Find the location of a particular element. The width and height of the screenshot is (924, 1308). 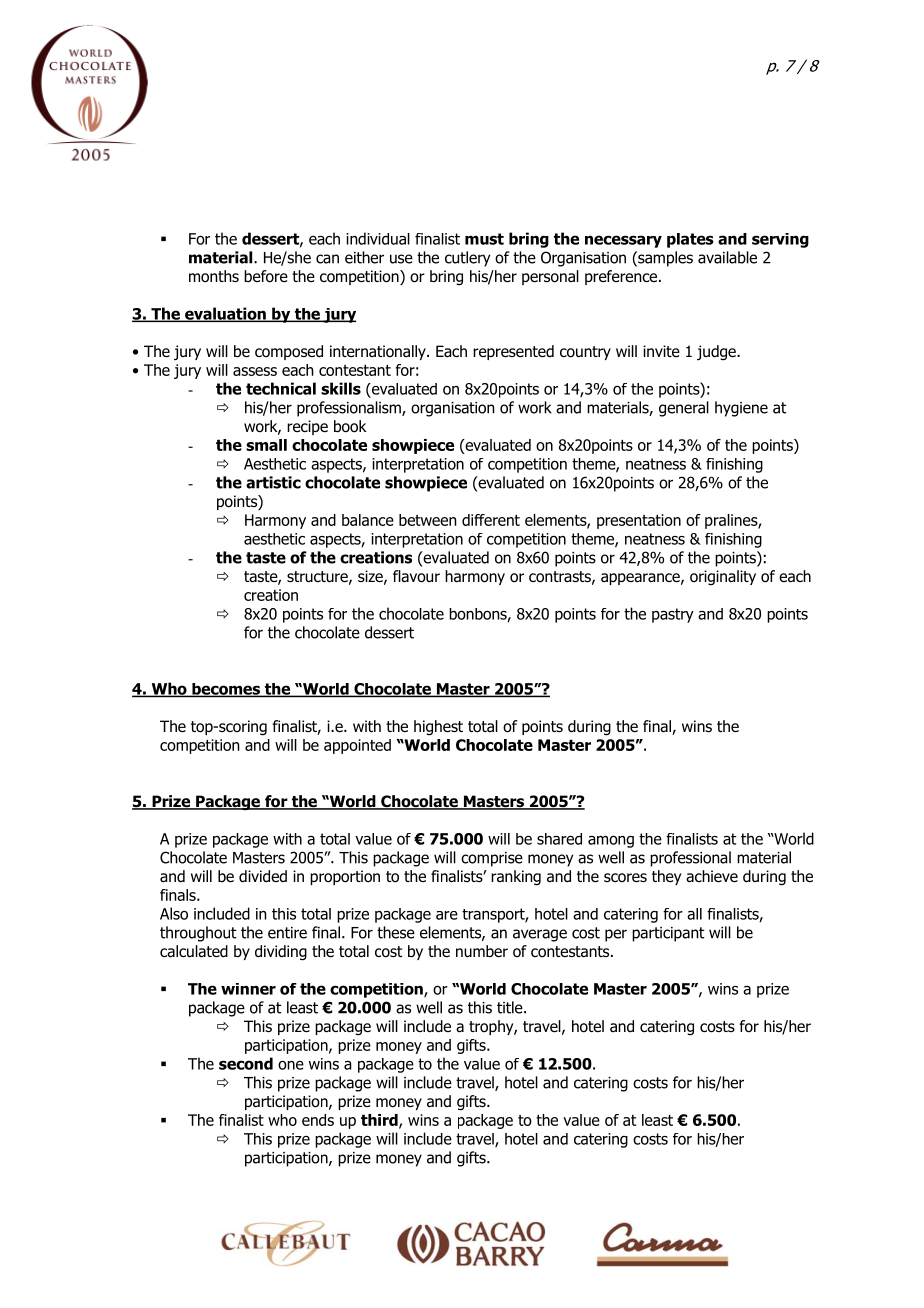

cutlery is located at coordinates (467, 259).
